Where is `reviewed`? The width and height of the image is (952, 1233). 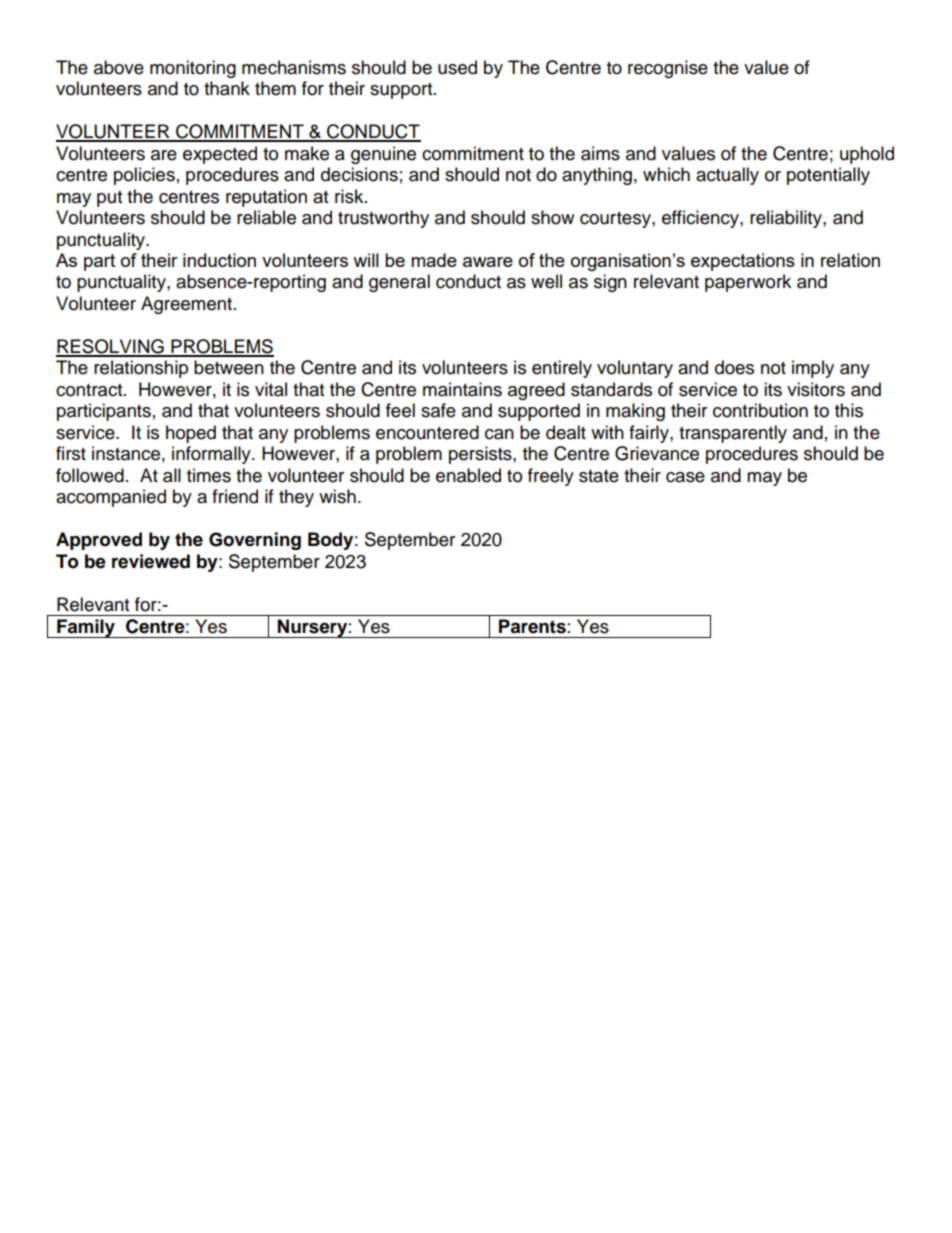
reviewed is located at coordinates (151, 561).
